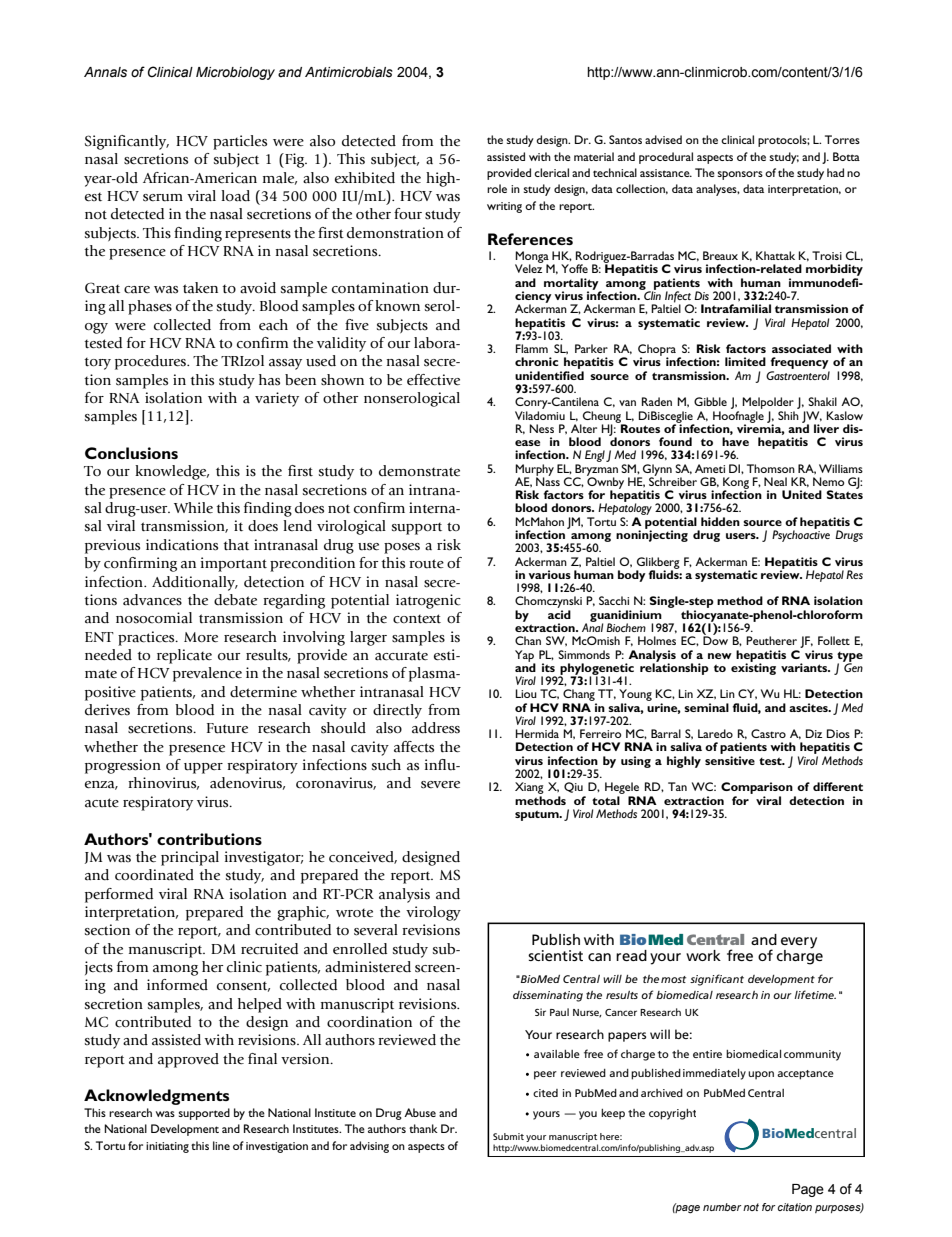  Describe the element at coordinates (771, 468) in the screenshot. I see `Thomson` at that location.
